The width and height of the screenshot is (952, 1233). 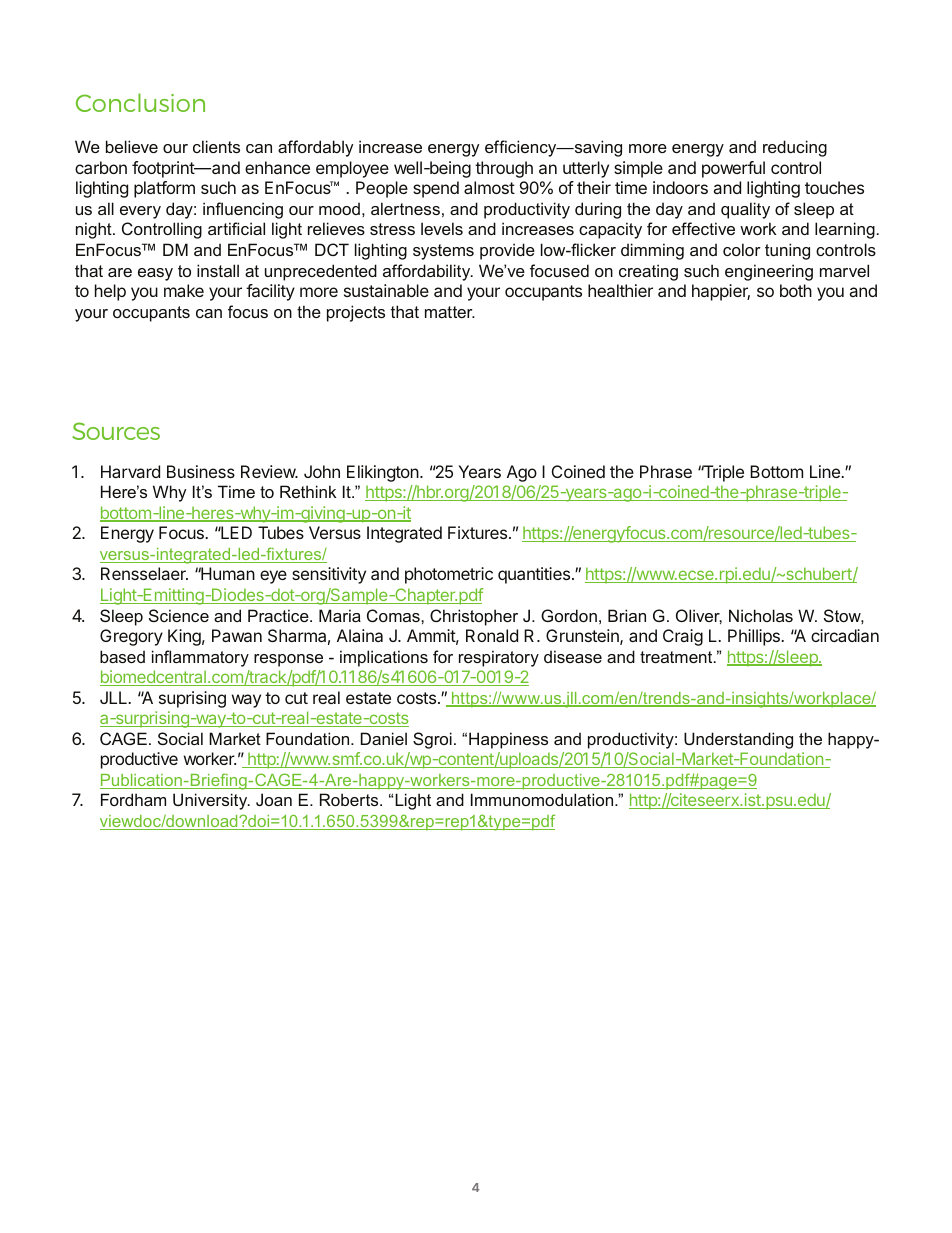 What do you see at coordinates (721, 292) in the screenshot?
I see `happier` at bounding box center [721, 292].
